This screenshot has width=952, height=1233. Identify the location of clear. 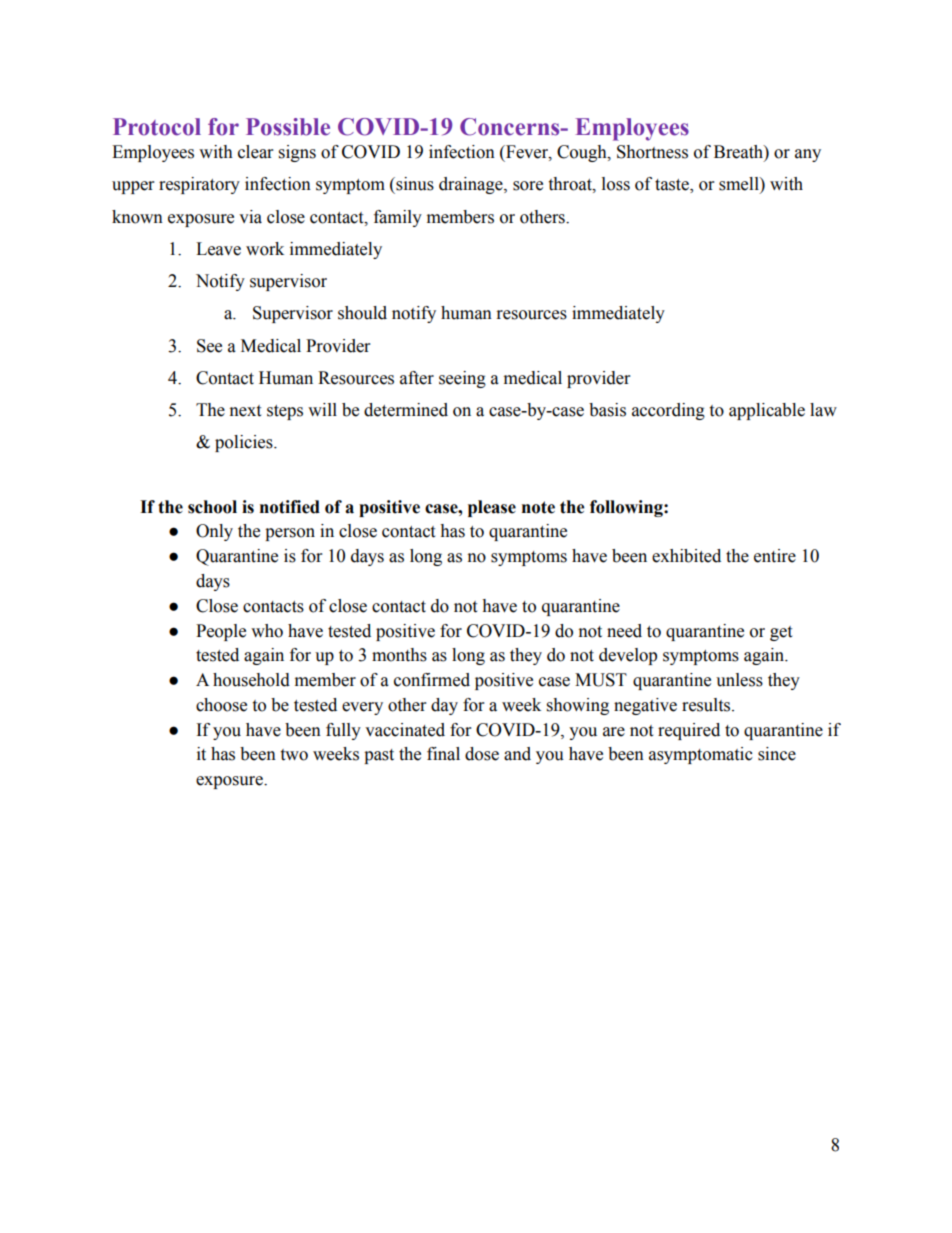
(255, 152).
